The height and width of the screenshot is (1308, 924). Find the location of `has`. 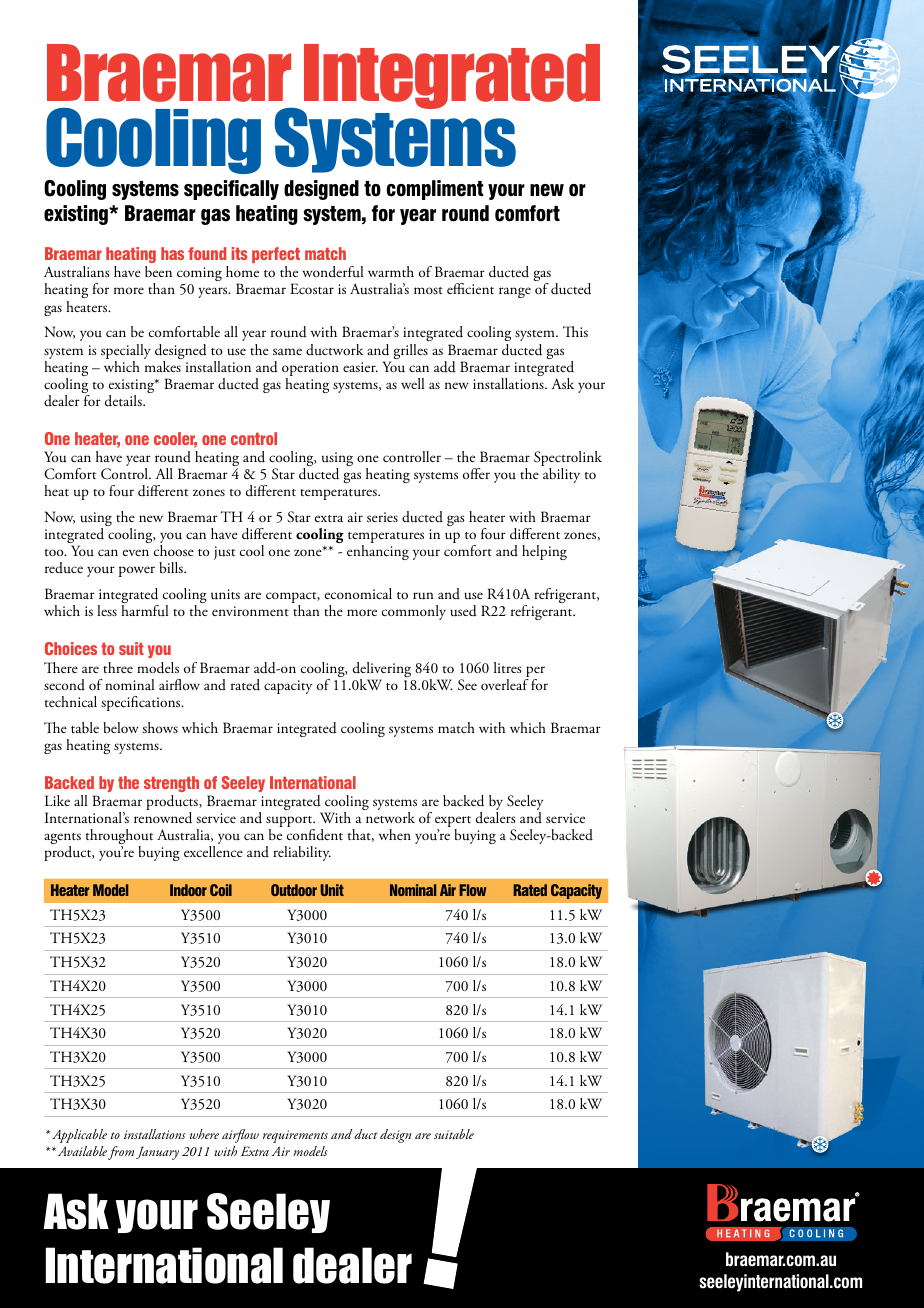

has is located at coordinates (172, 253).
